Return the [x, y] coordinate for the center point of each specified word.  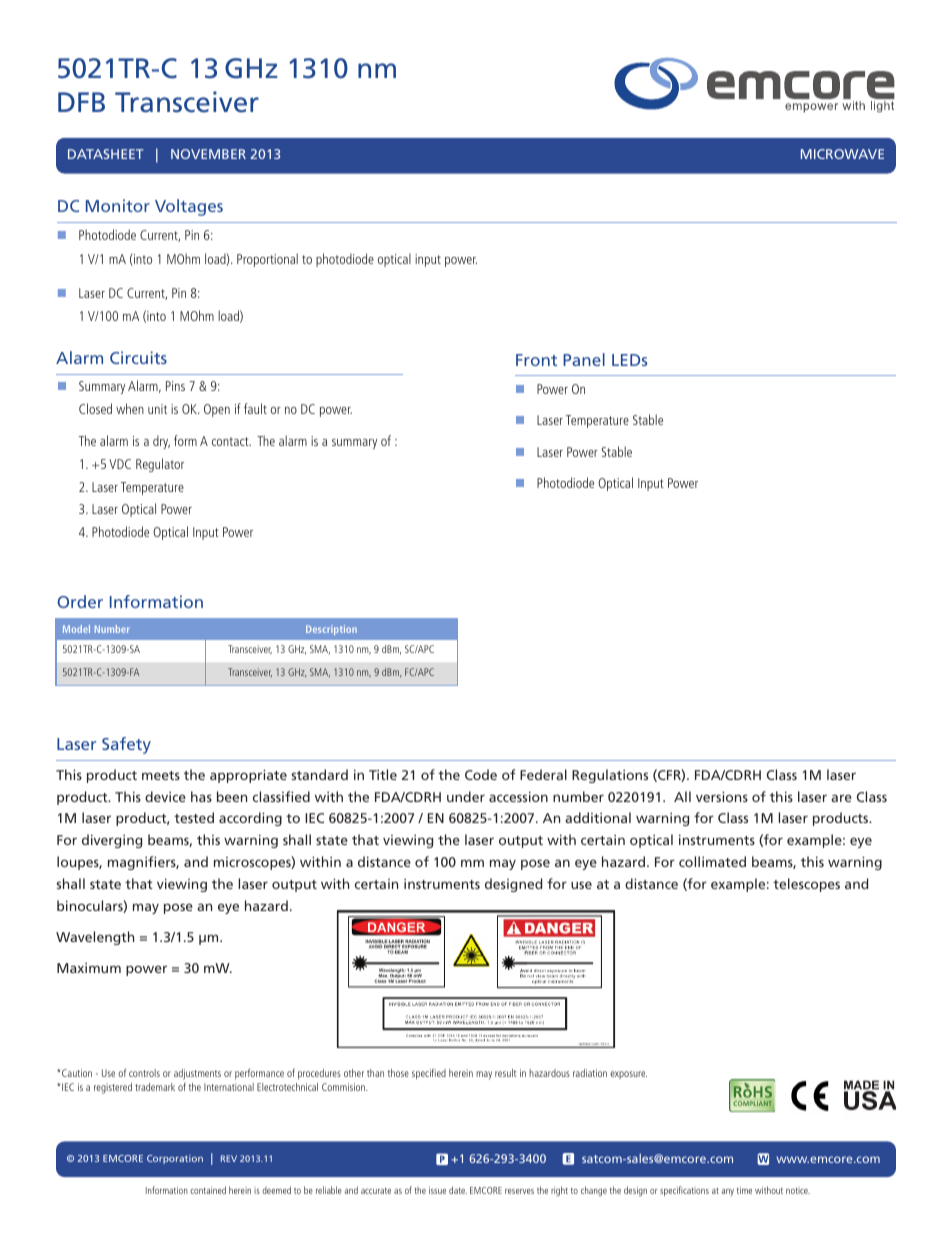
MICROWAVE [842, 154]
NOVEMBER [208, 154]
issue [437, 1190]
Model [76, 629]
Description [331, 630]
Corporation [175, 1159]
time [744, 1190]
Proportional [267, 260]
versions [722, 796]
